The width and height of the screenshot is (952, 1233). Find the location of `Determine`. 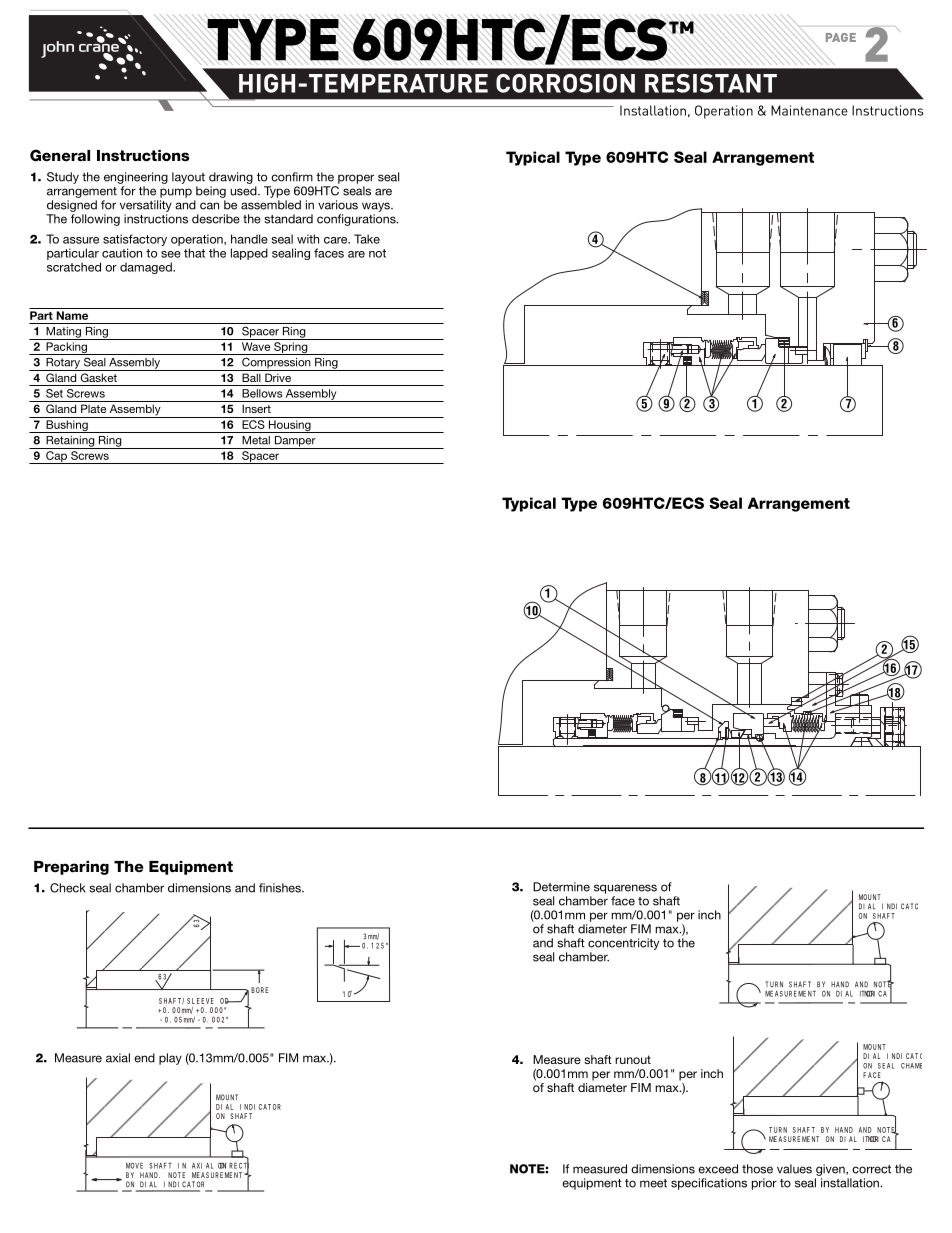

Determine is located at coordinates (561, 887).
